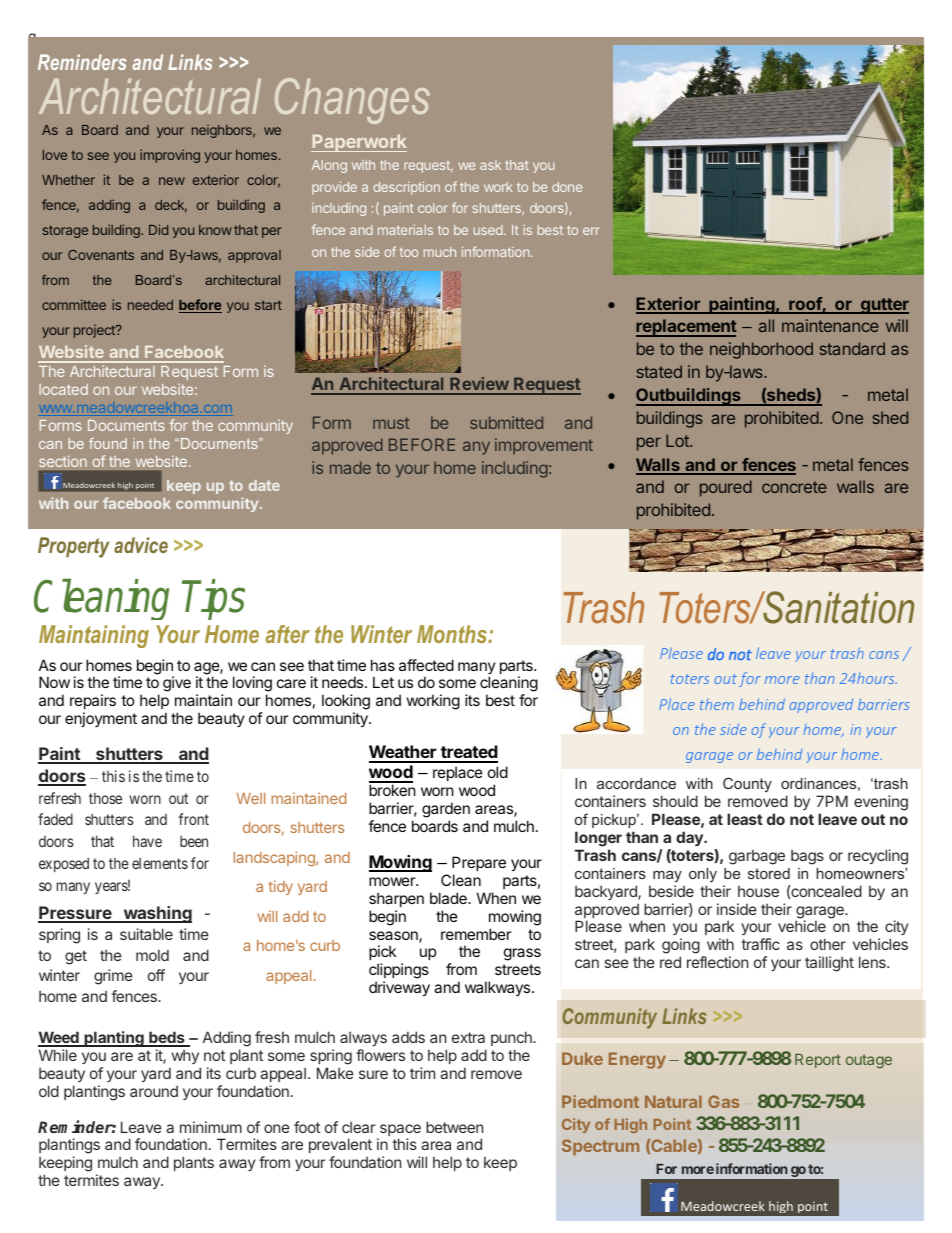  Describe the element at coordinates (141, 545) in the screenshot. I see `advice` at that location.
